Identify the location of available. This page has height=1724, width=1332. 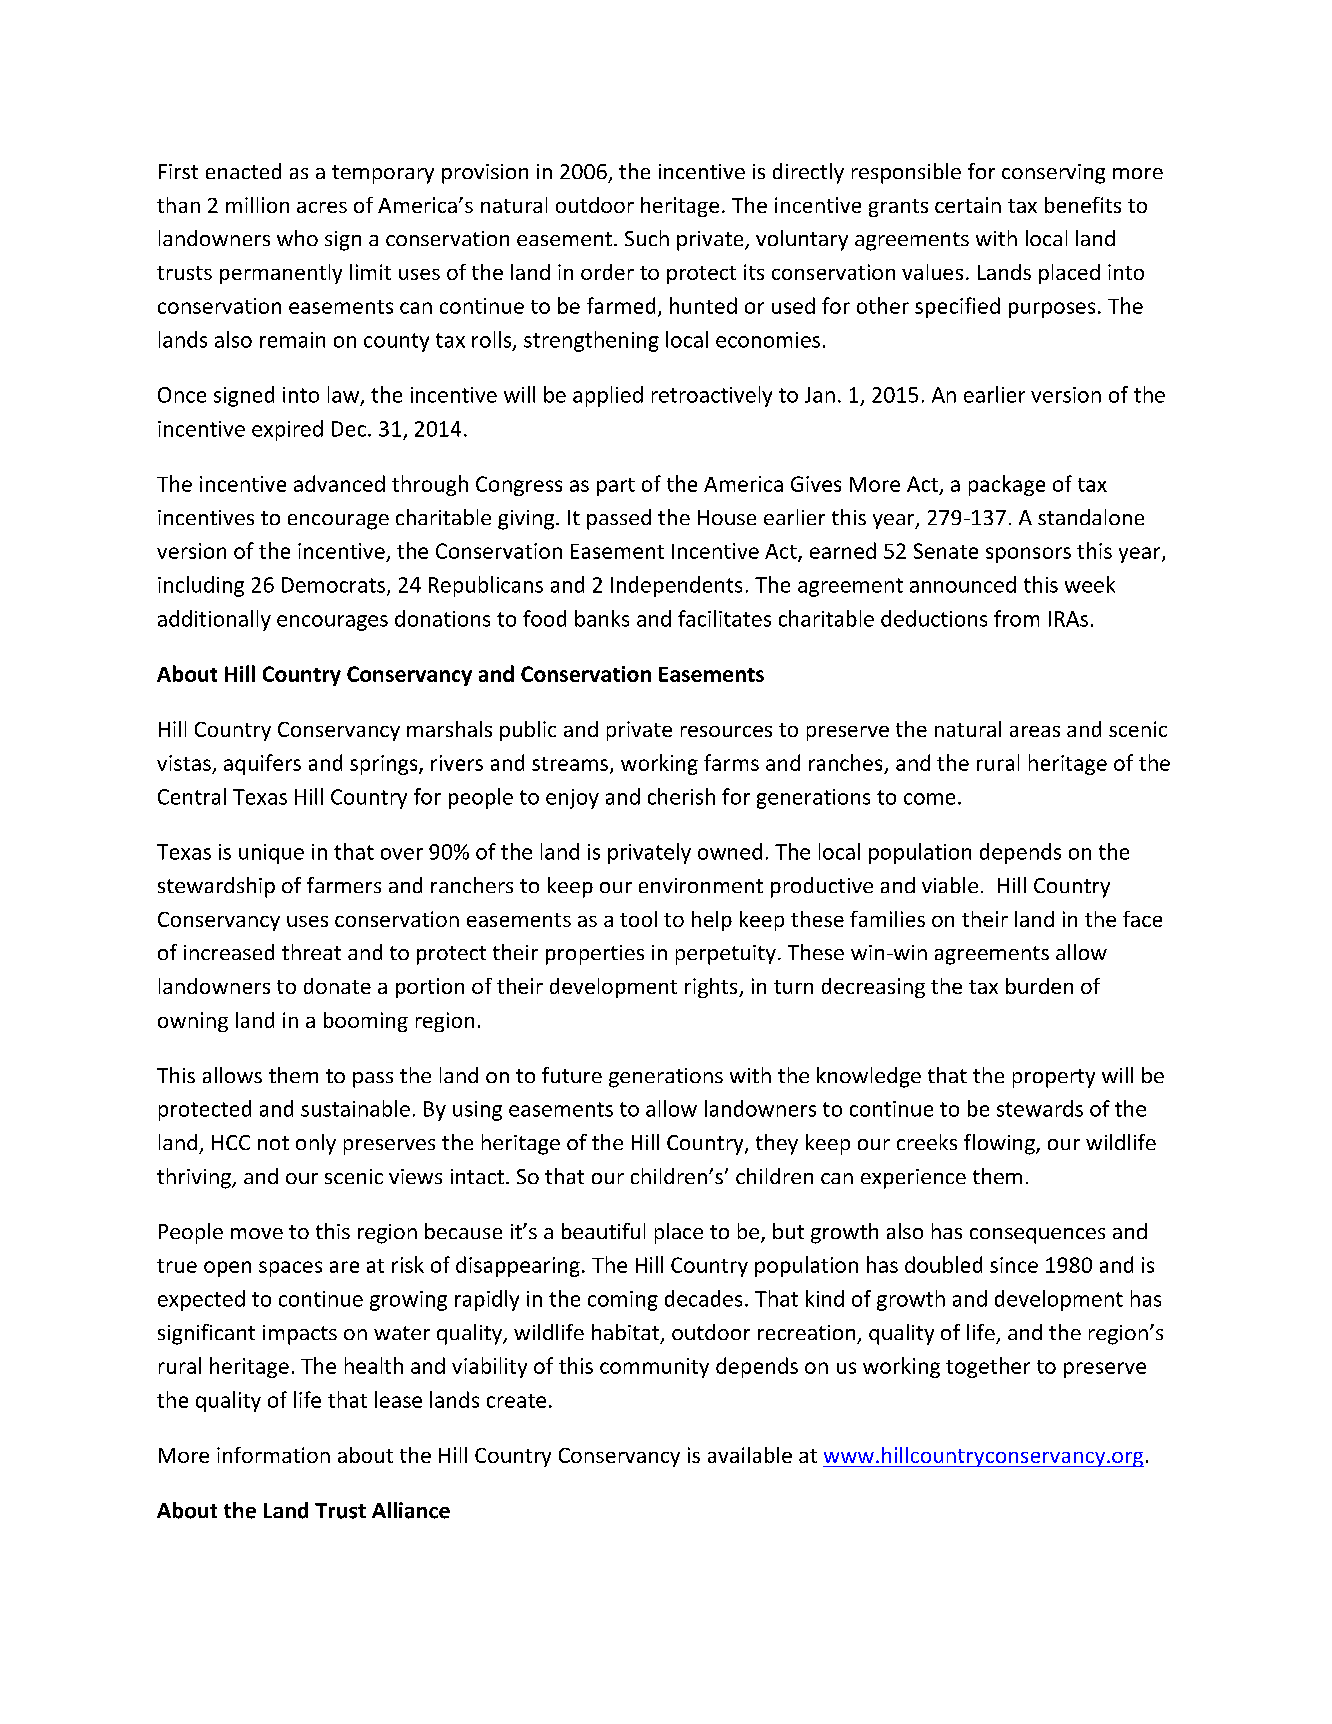
(750, 1455).
